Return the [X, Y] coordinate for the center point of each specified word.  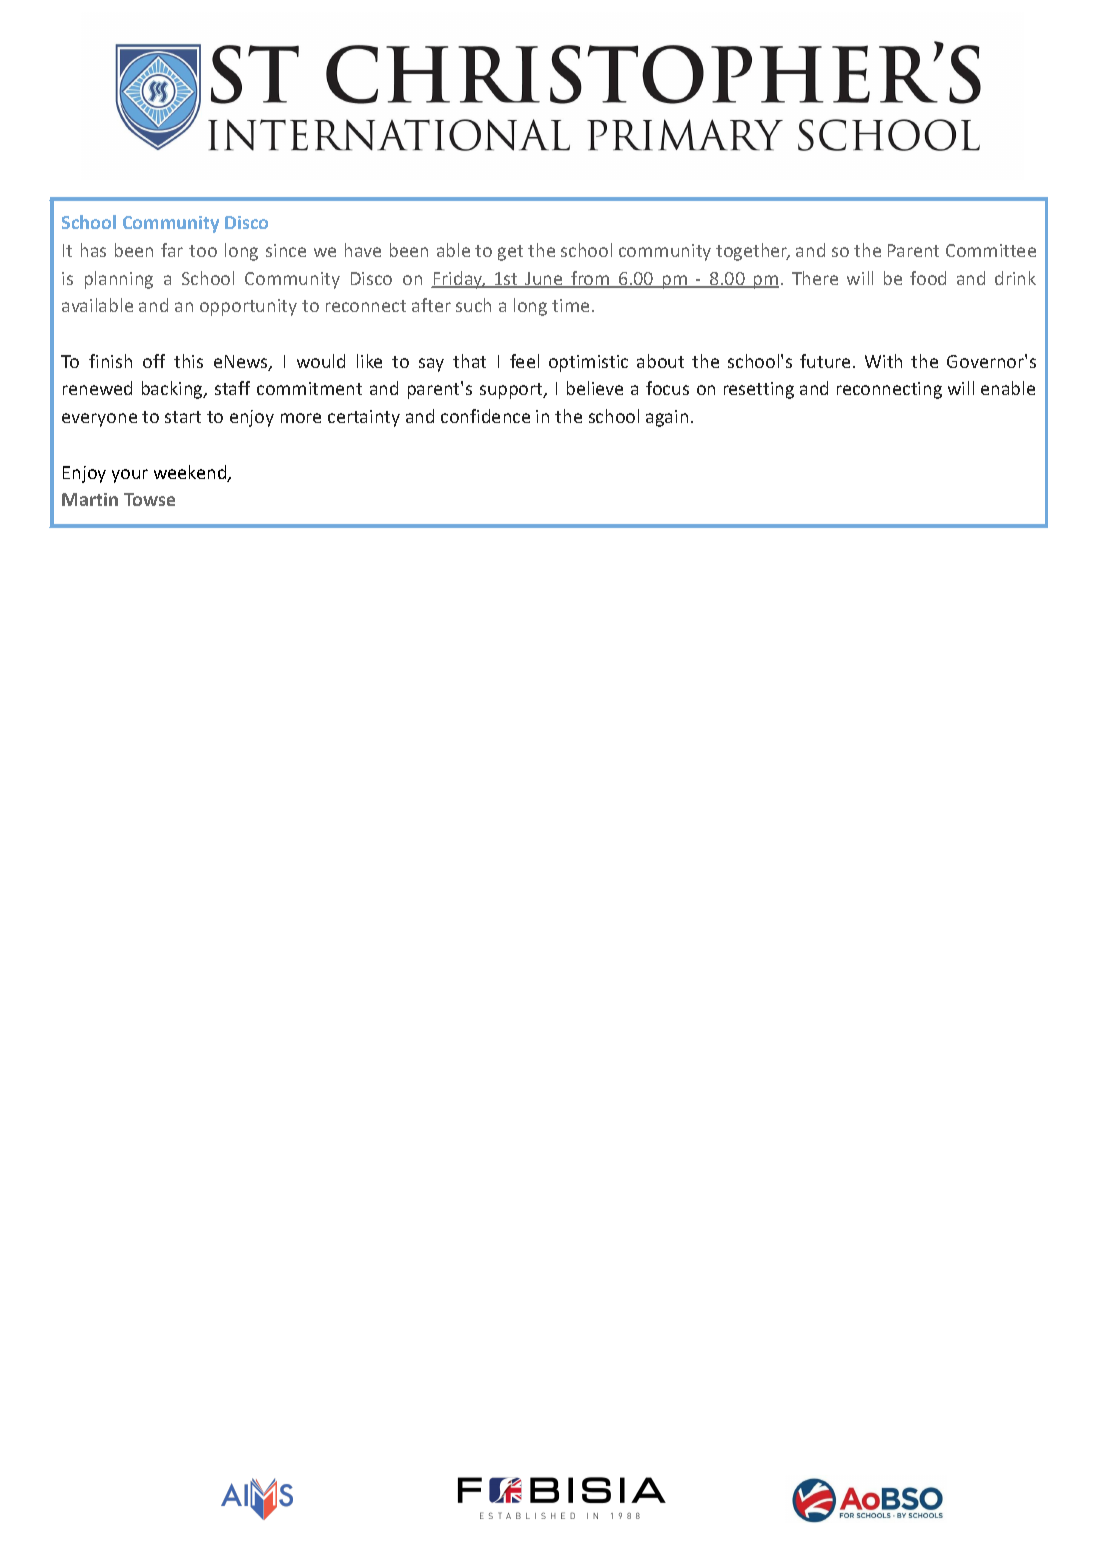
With [883, 361]
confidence [485, 416]
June [544, 280]
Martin [90, 499]
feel [524, 361]
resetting [759, 390]
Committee [991, 250]
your [130, 476]
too [203, 251]
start [183, 417]
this [188, 361]
